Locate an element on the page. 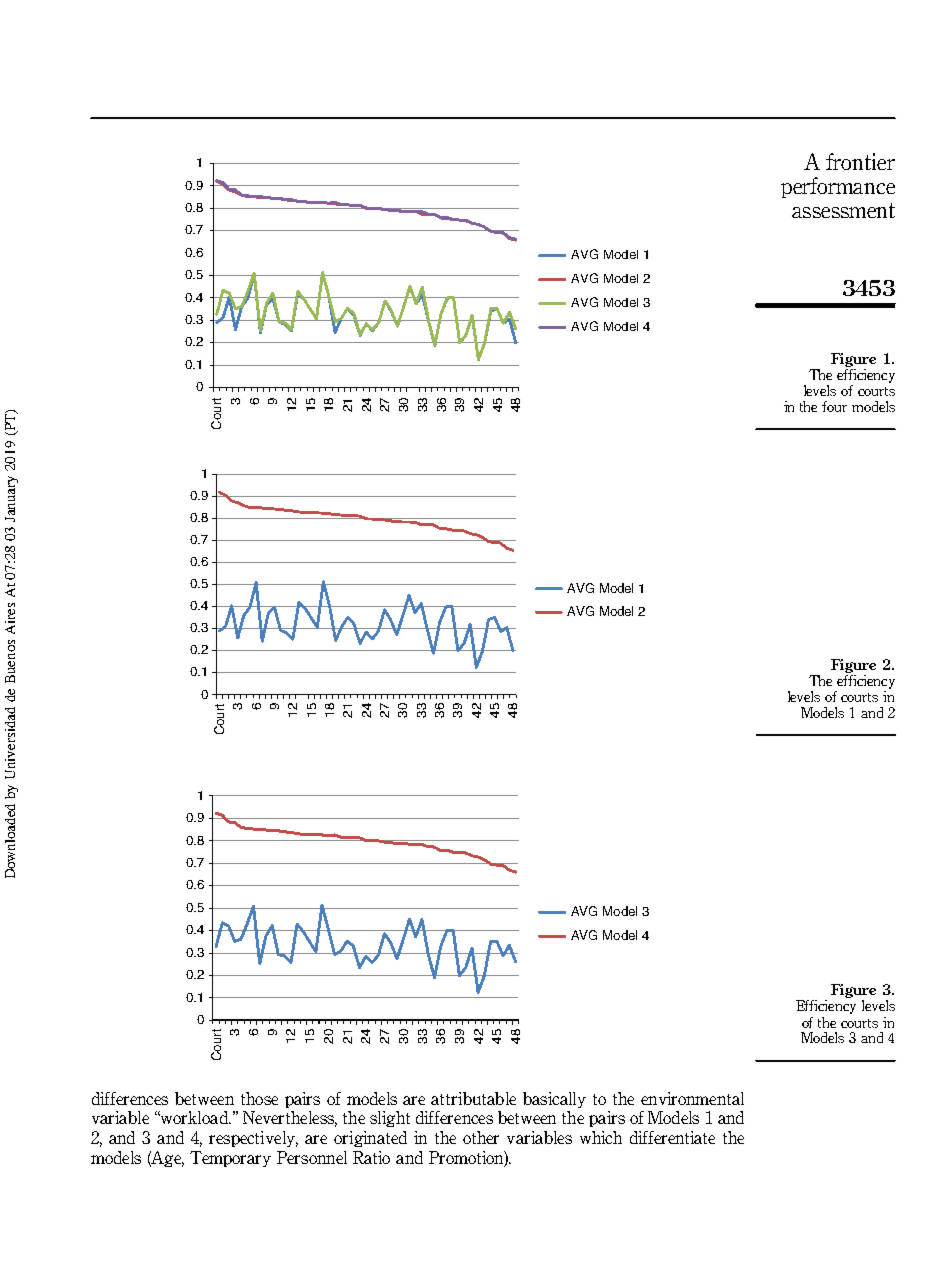 The height and width of the image is (1288, 933). assessment is located at coordinates (843, 210).
